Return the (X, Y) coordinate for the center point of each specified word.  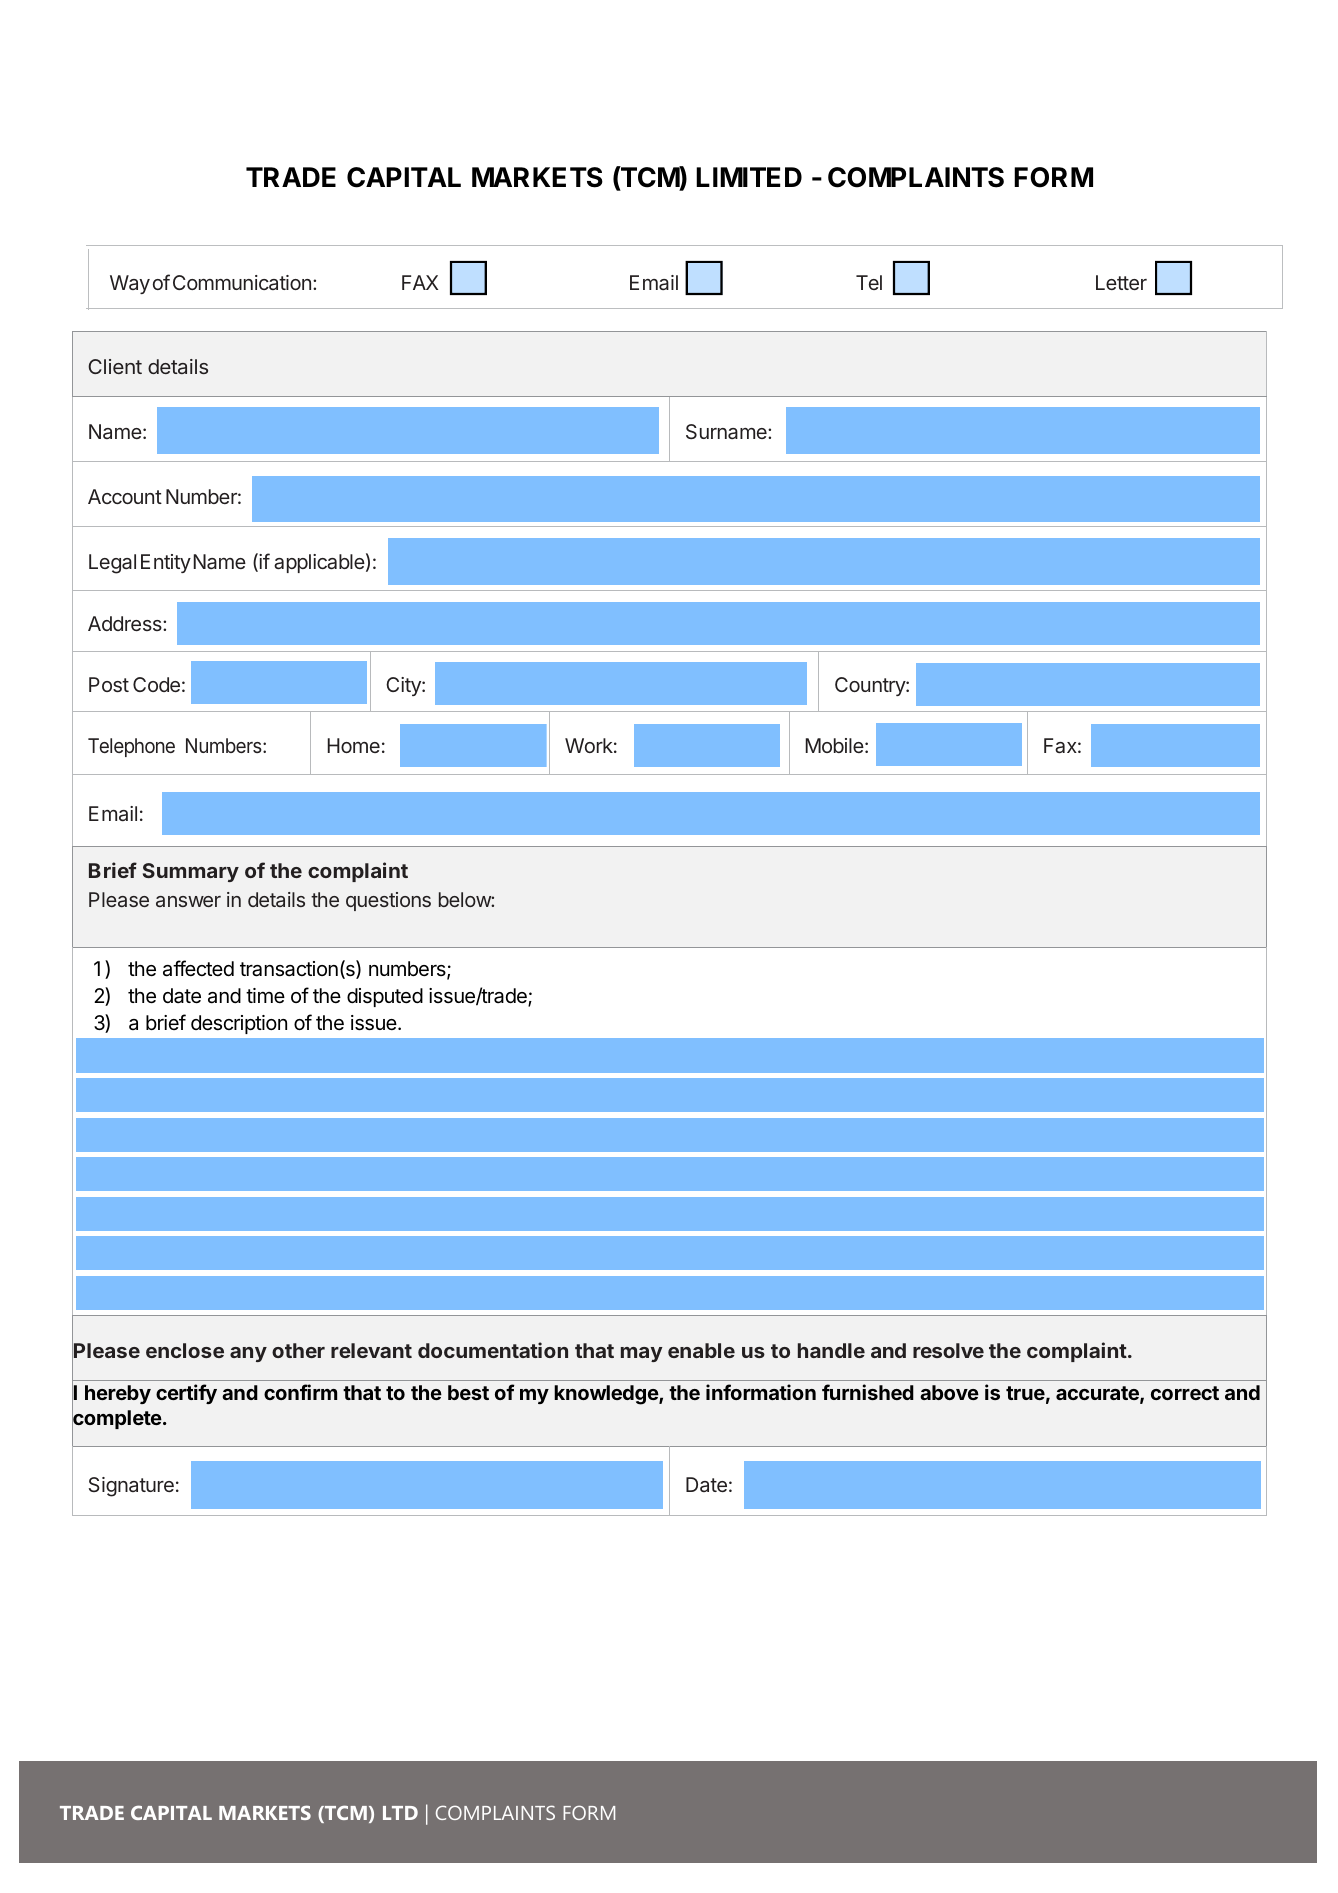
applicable (319, 563)
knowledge (607, 1395)
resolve (948, 1350)
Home (354, 745)
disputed (385, 997)
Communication (242, 282)
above (949, 1392)
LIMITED (749, 177)
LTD (400, 1813)
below (465, 899)
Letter (1121, 282)
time (265, 995)
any (248, 1354)
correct (1185, 1393)
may (642, 1354)
